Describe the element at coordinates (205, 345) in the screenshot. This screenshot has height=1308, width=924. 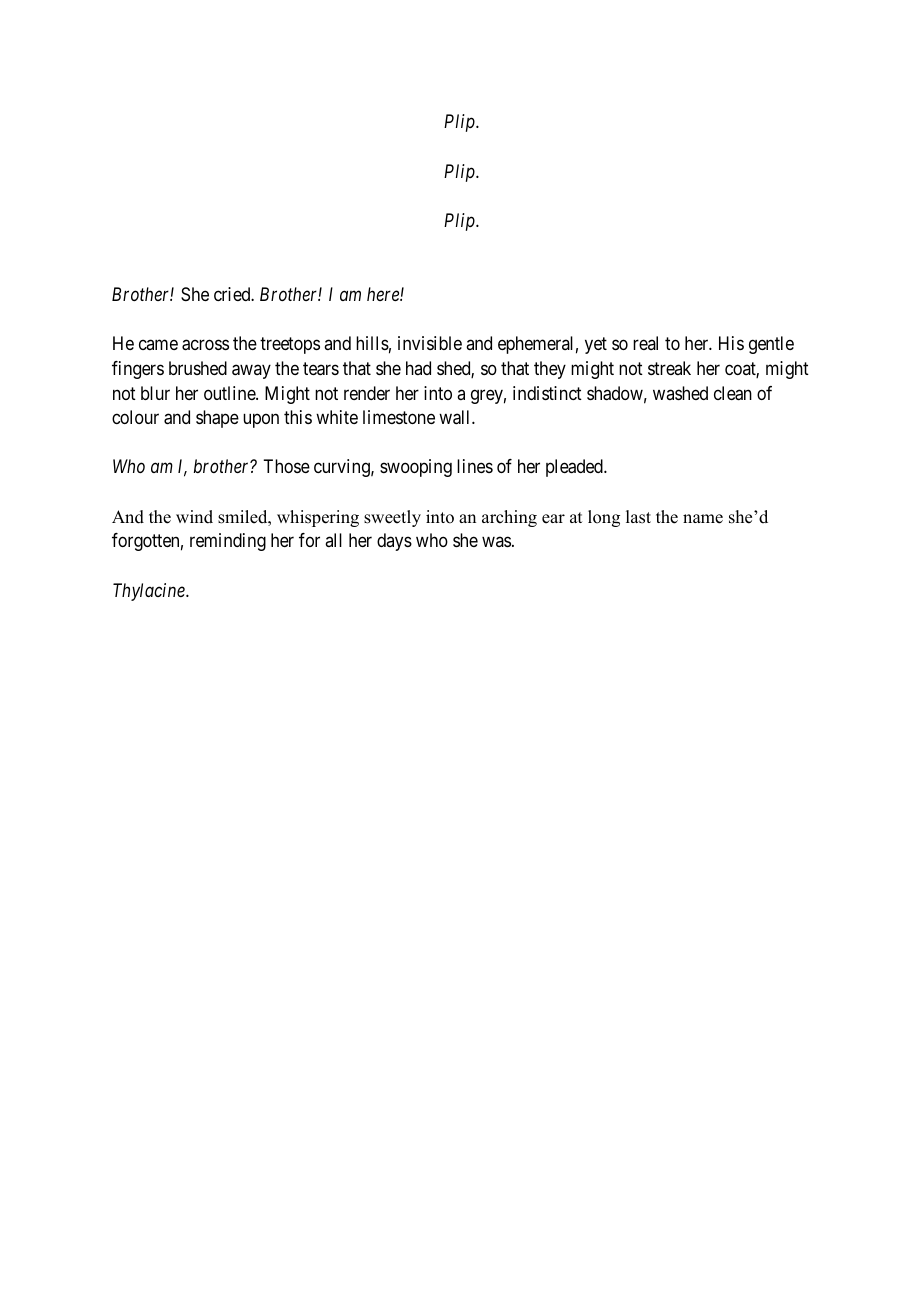
I see `across` at that location.
